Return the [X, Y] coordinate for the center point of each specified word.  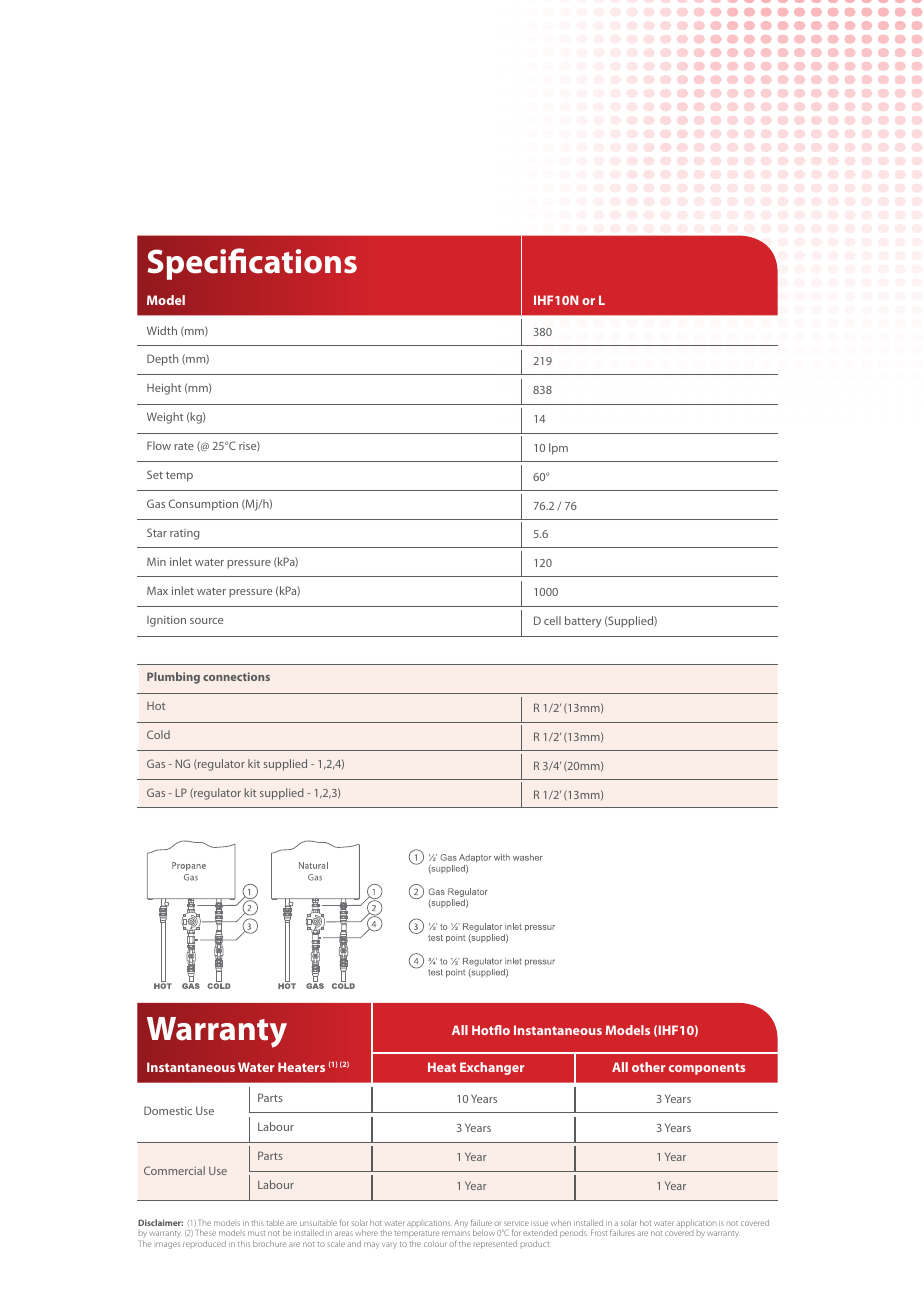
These [206, 1233]
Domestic [168, 1110]
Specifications [252, 264]
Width [162, 330]
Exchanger [492, 1068]
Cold [158, 734]
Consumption [203, 505]
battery [583, 622]
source [206, 621]
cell [552, 620]
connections [236, 676]
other [648, 1067]
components [707, 1069]
